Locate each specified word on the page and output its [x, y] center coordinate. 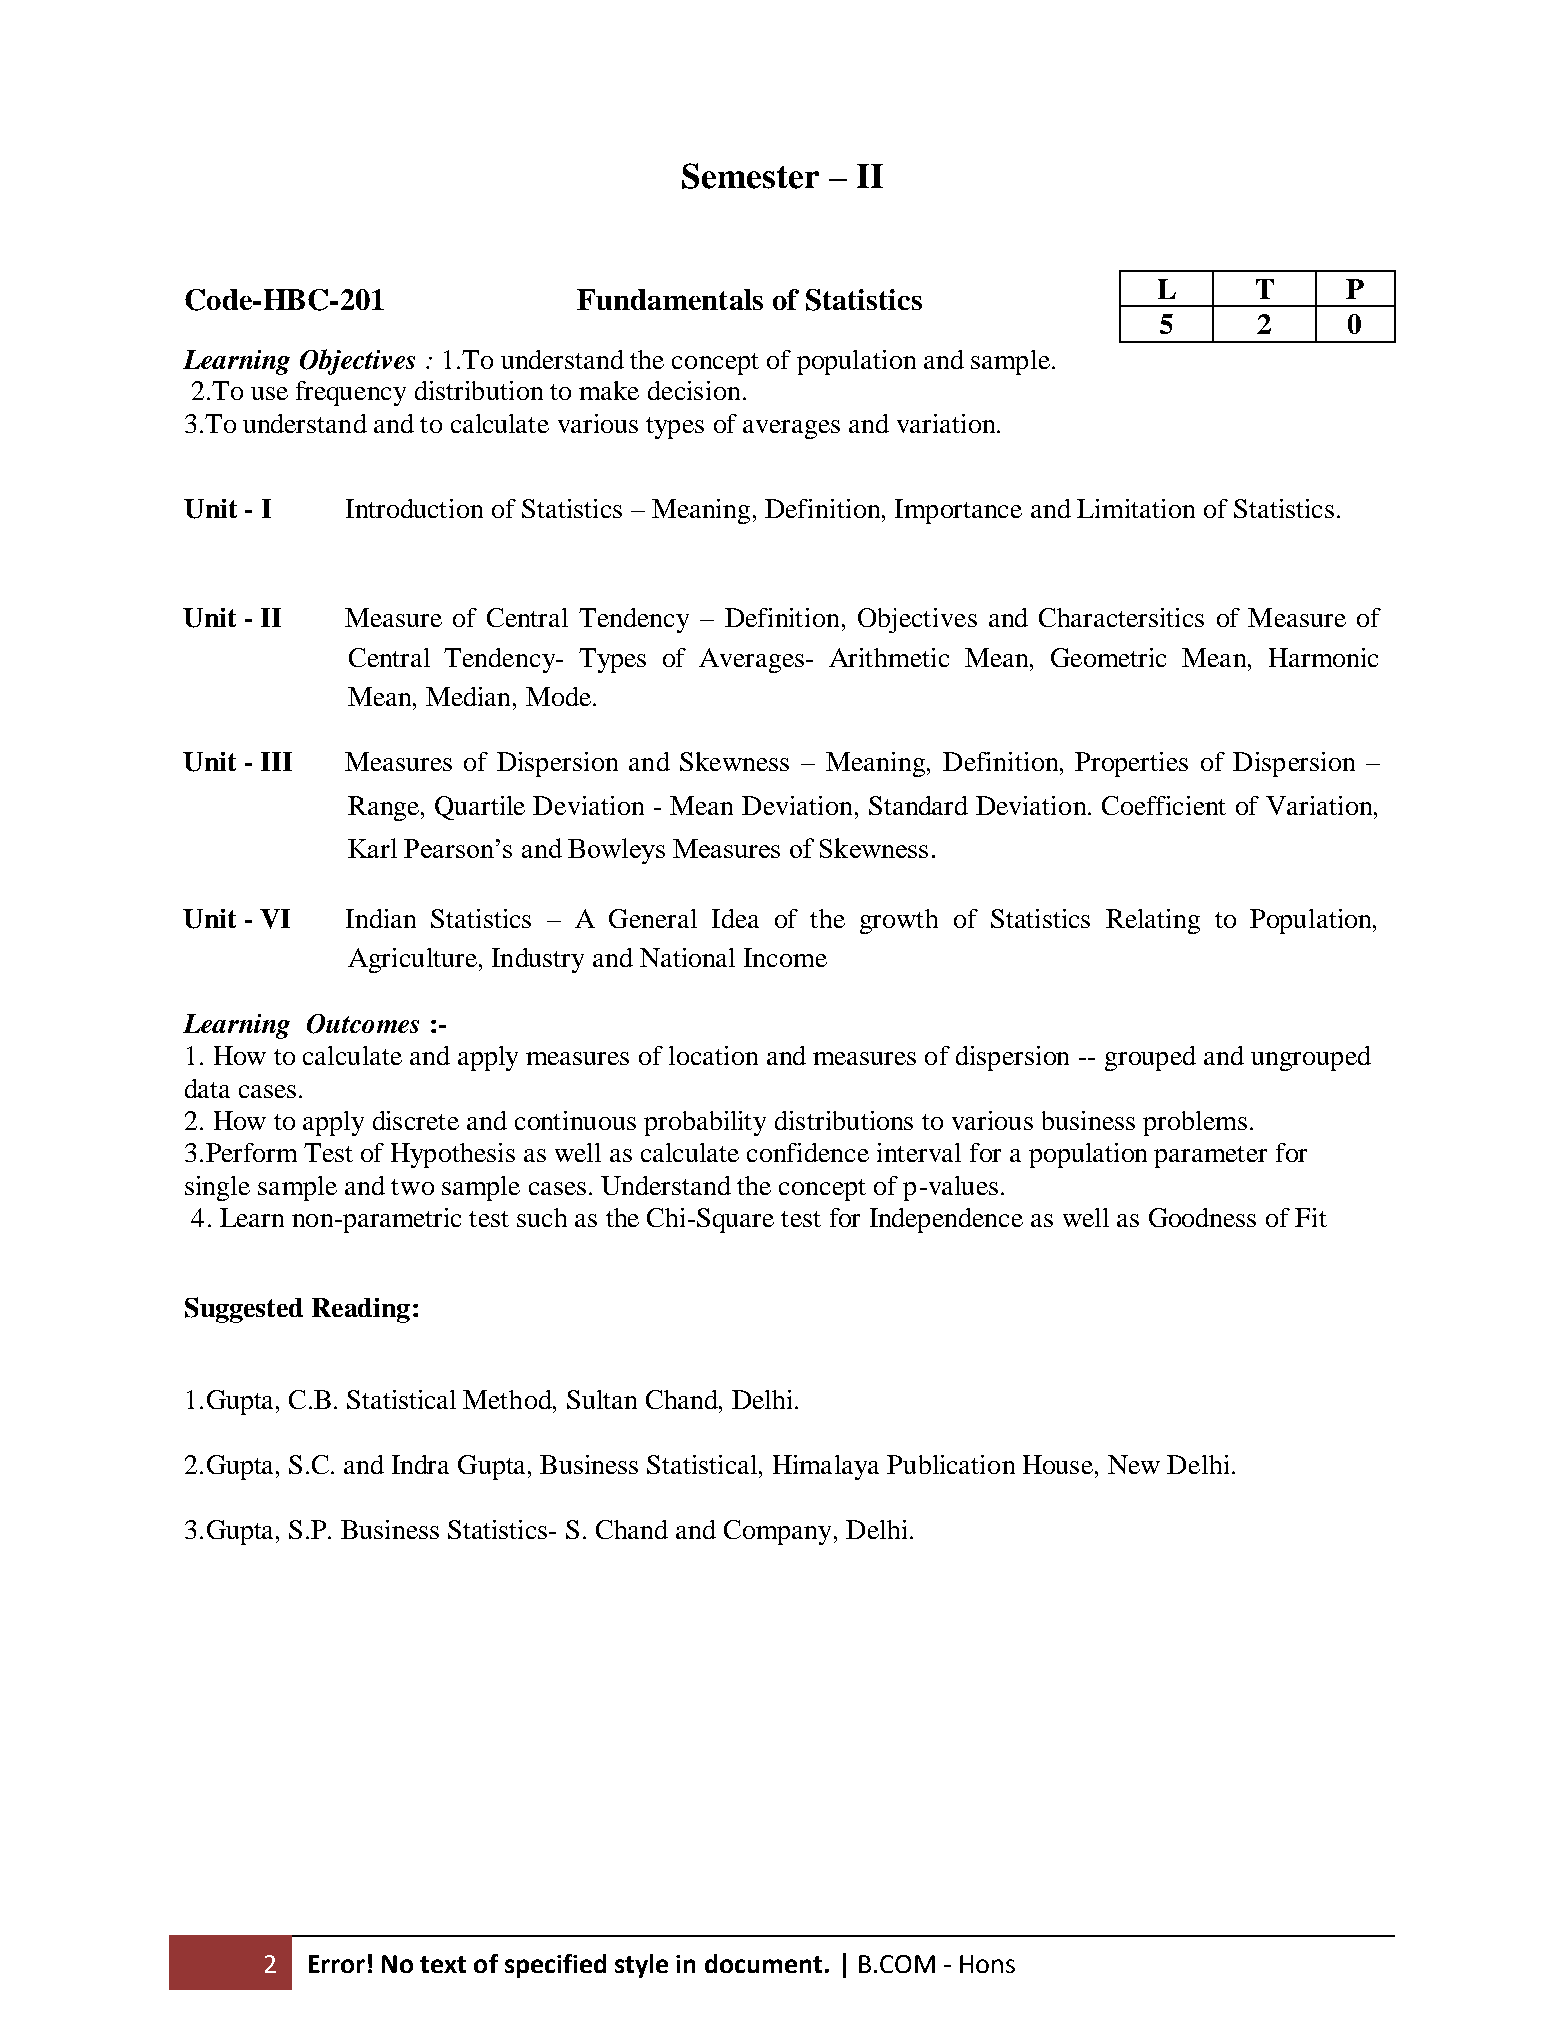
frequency [351, 393]
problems [1195, 1123]
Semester [750, 176]
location [713, 1055]
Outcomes [363, 1024]
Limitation [1136, 508]
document [763, 1963]
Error [337, 1964]
